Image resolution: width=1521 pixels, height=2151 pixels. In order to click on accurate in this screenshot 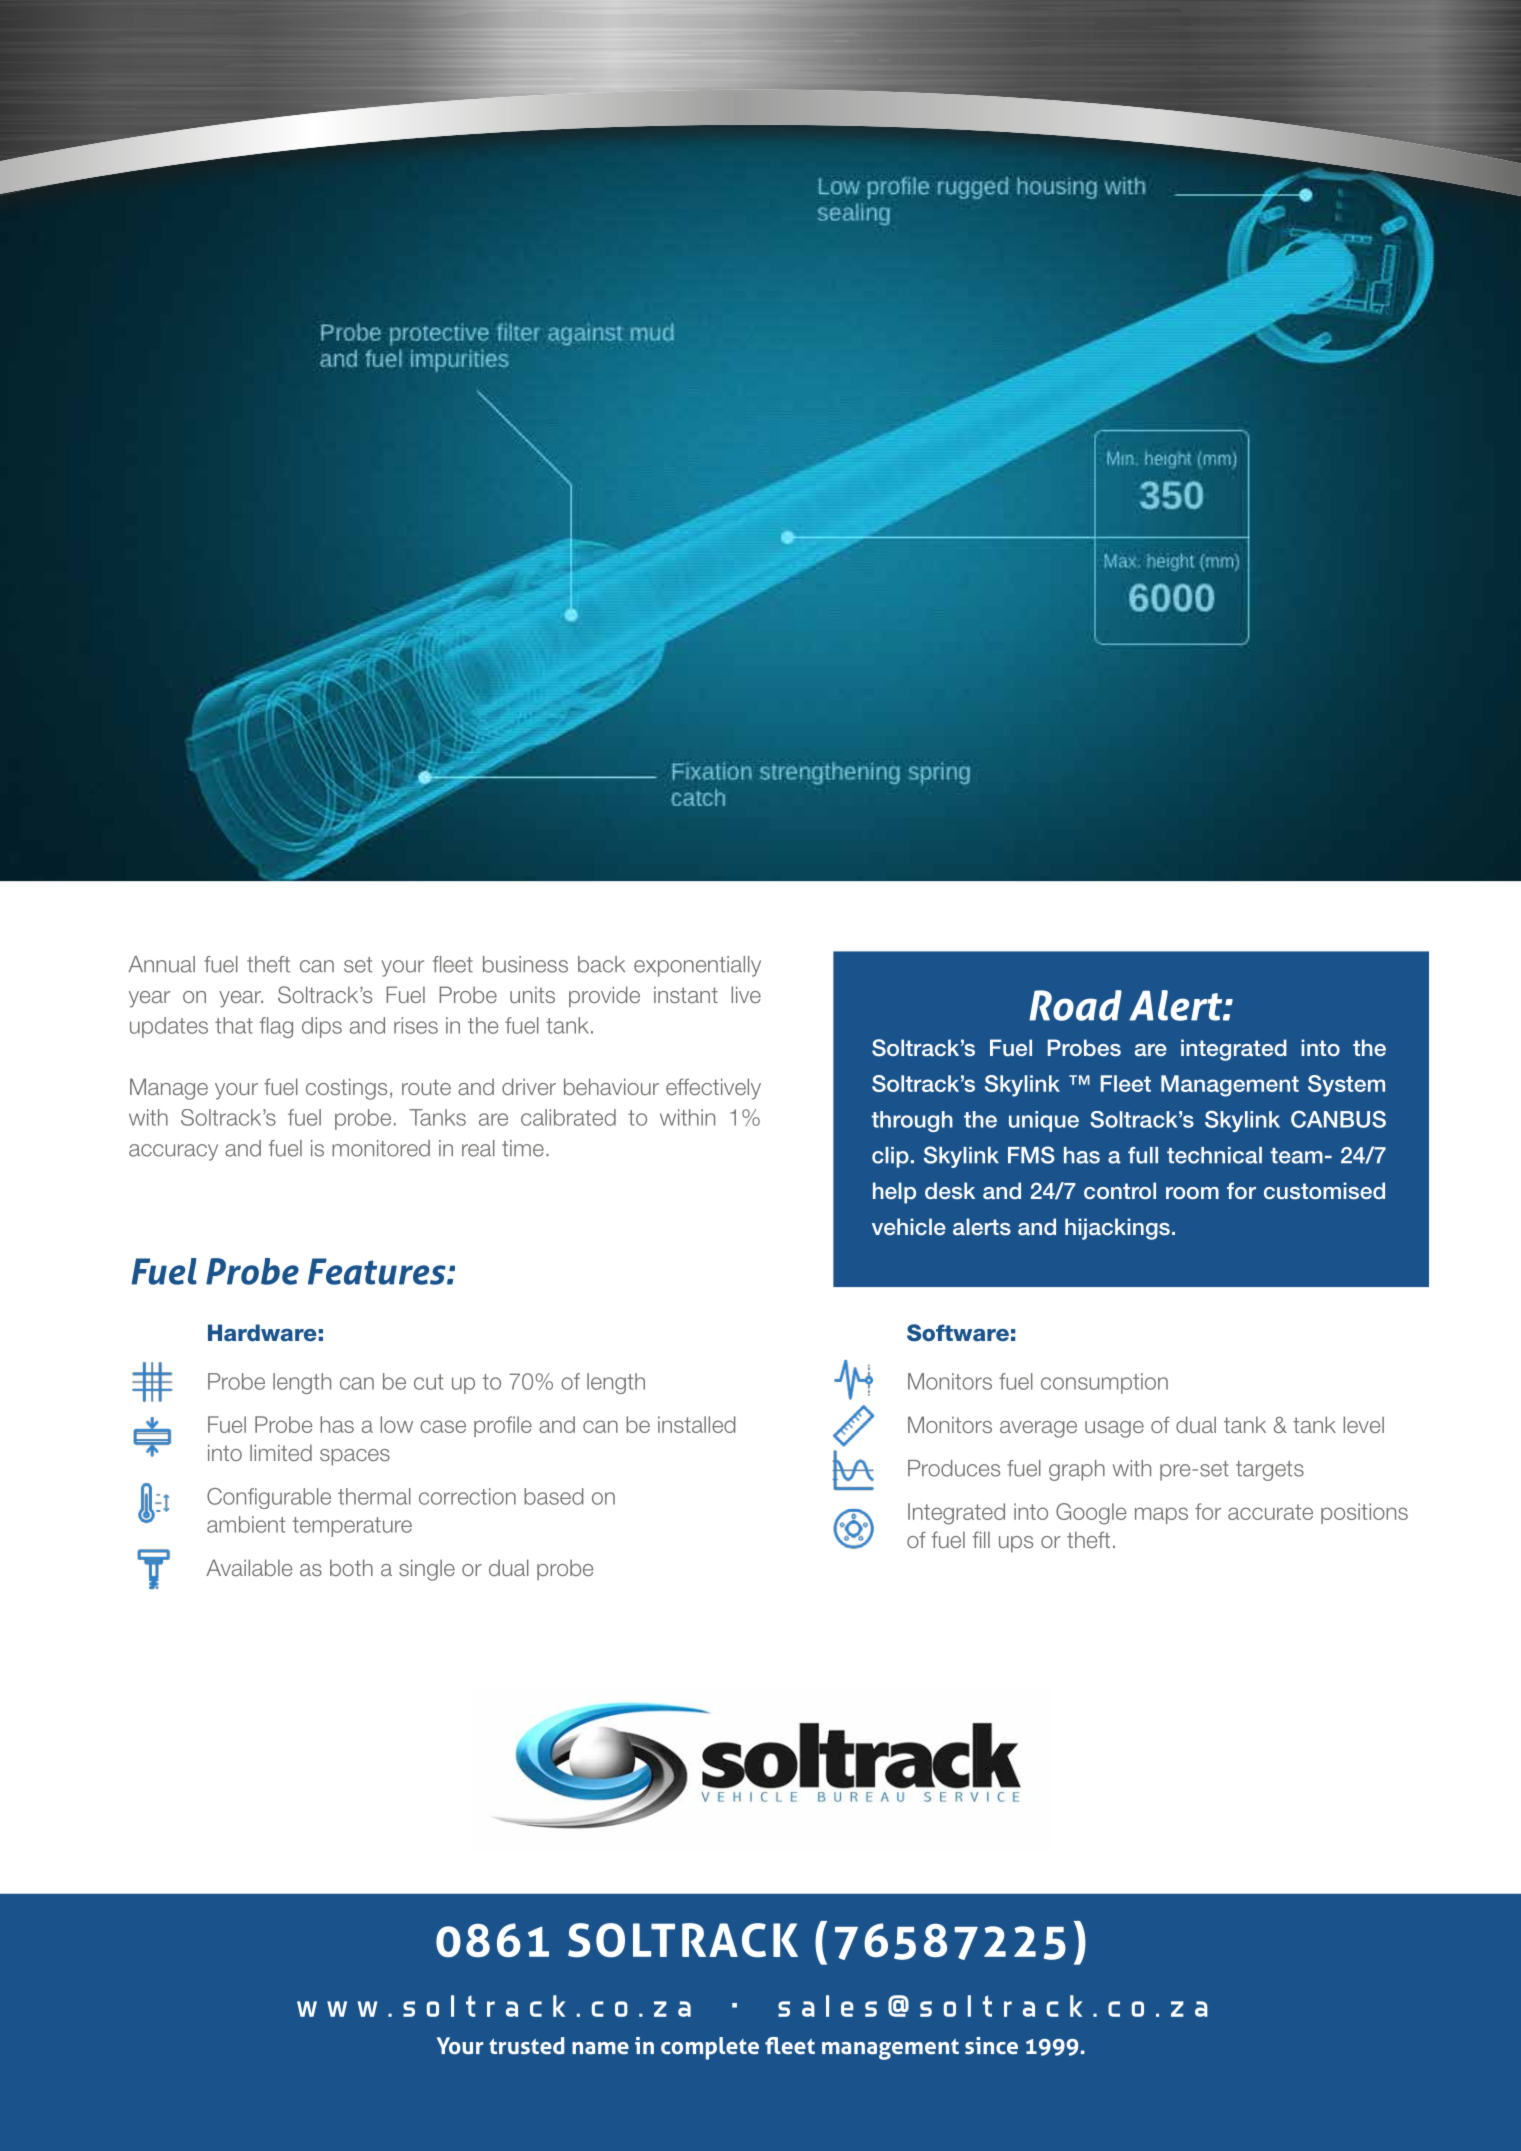, I will do `click(1270, 1512)`.
